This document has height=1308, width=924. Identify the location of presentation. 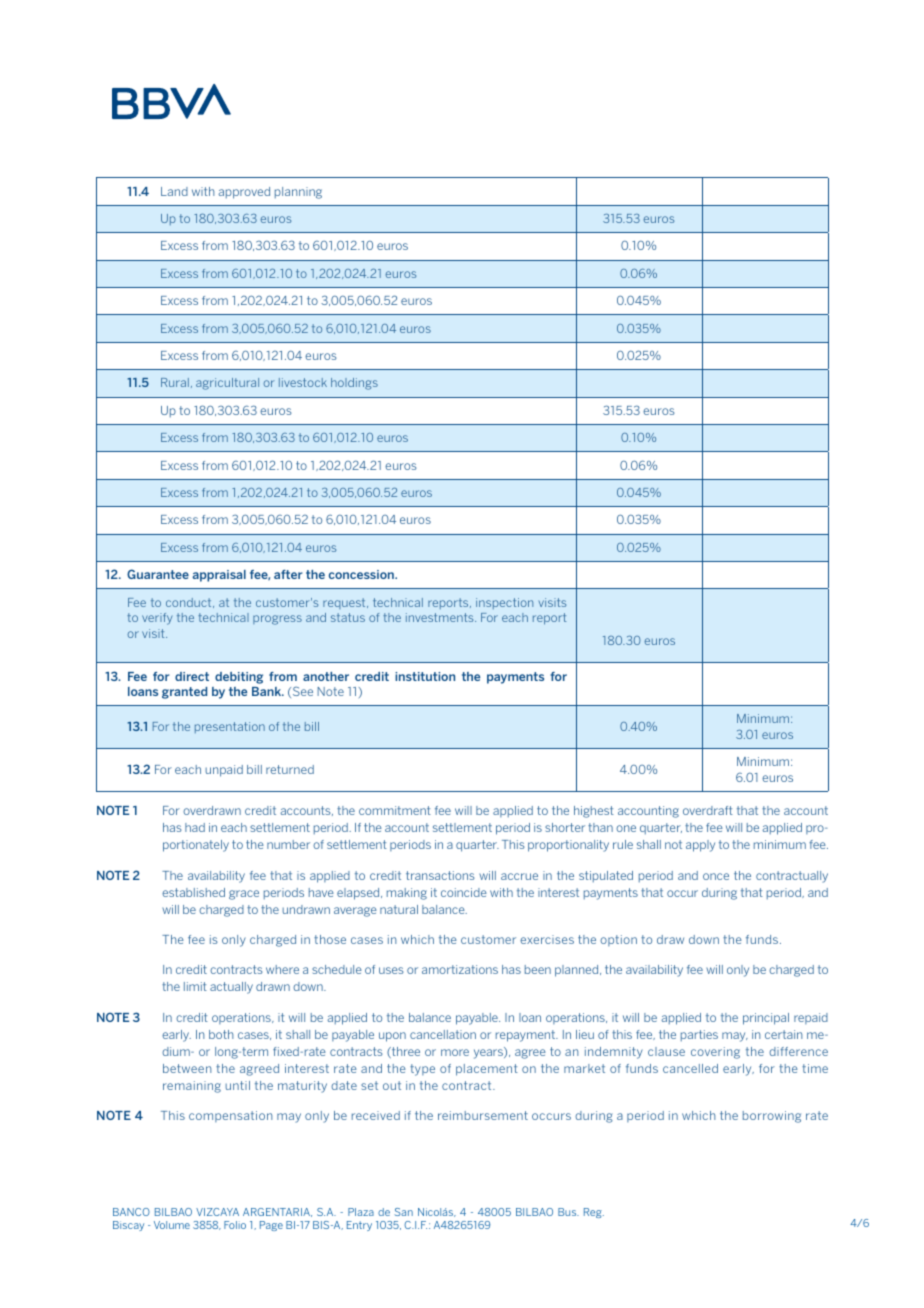
(230, 727).
